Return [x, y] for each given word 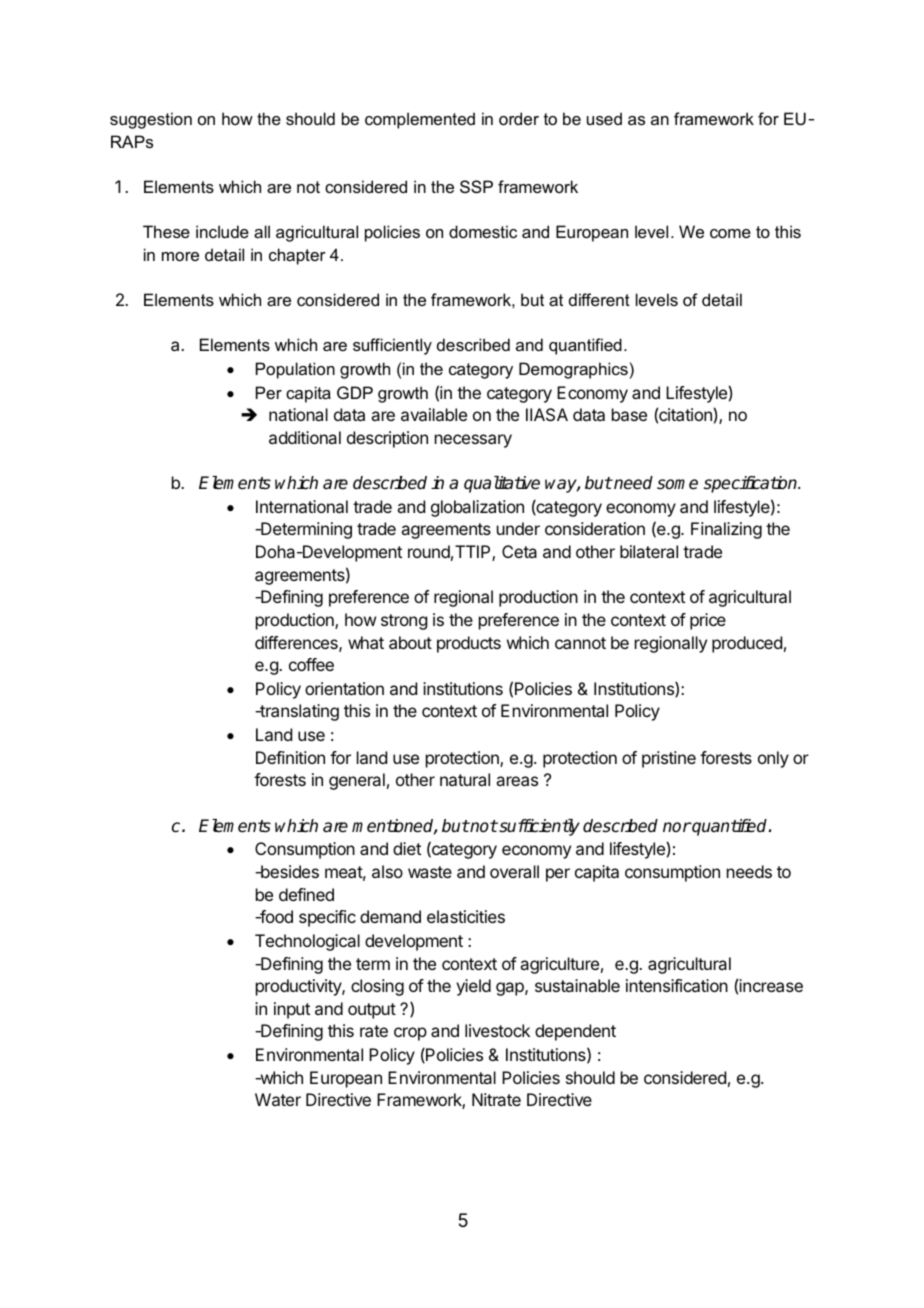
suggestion [151, 120]
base [629, 414]
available [434, 414]
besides [289, 871]
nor [677, 827]
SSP [476, 186]
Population [295, 370]
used [604, 118]
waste [430, 872]
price [708, 621]
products [469, 644]
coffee [311, 664]
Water [278, 1099]
